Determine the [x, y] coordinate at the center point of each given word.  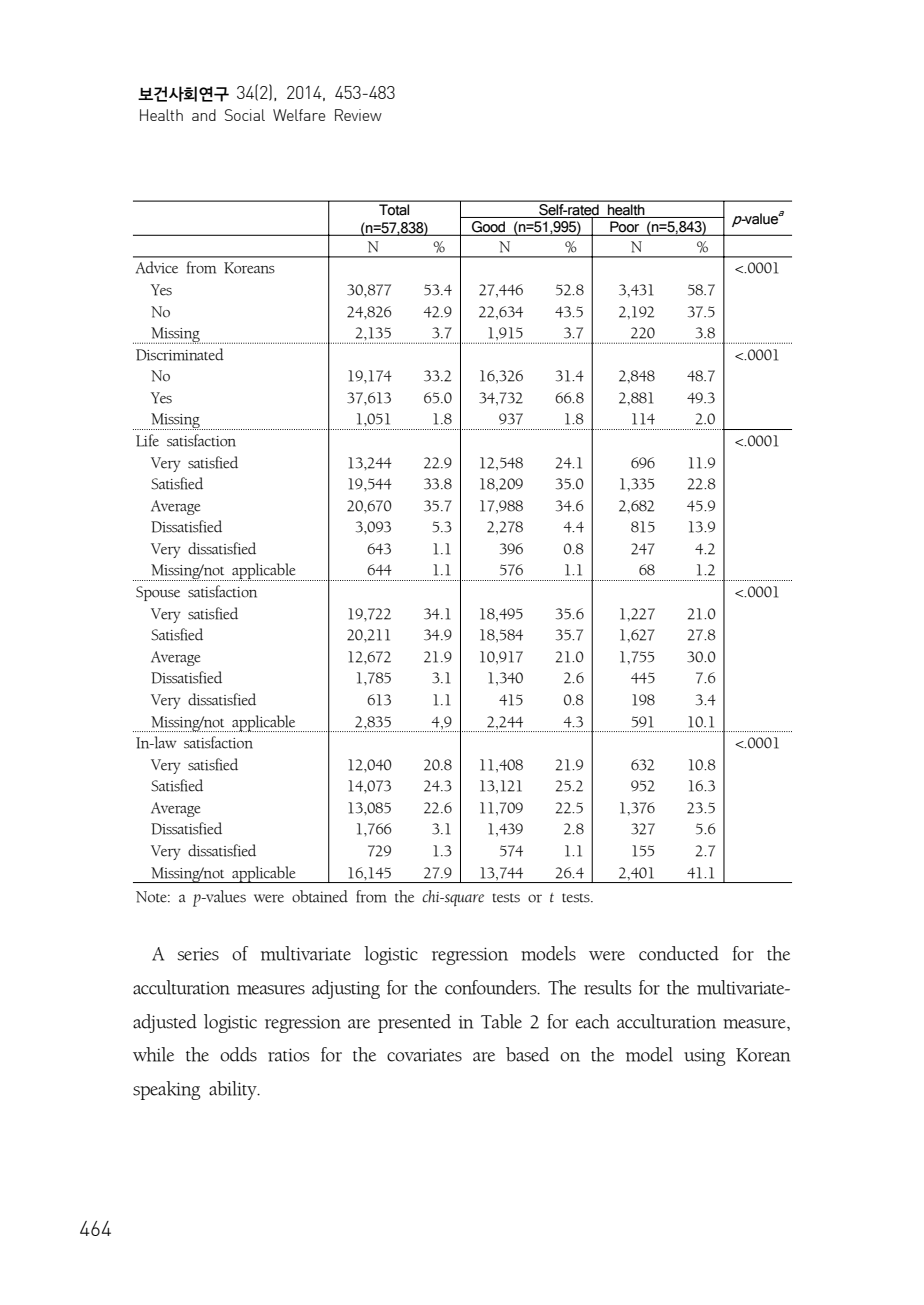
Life [147, 440]
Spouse [158, 593]
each [592, 1021]
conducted [679, 953]
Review [358, 115]
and [204, 115]
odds [238, 1054]
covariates [424, 1055]
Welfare [299, 115]
